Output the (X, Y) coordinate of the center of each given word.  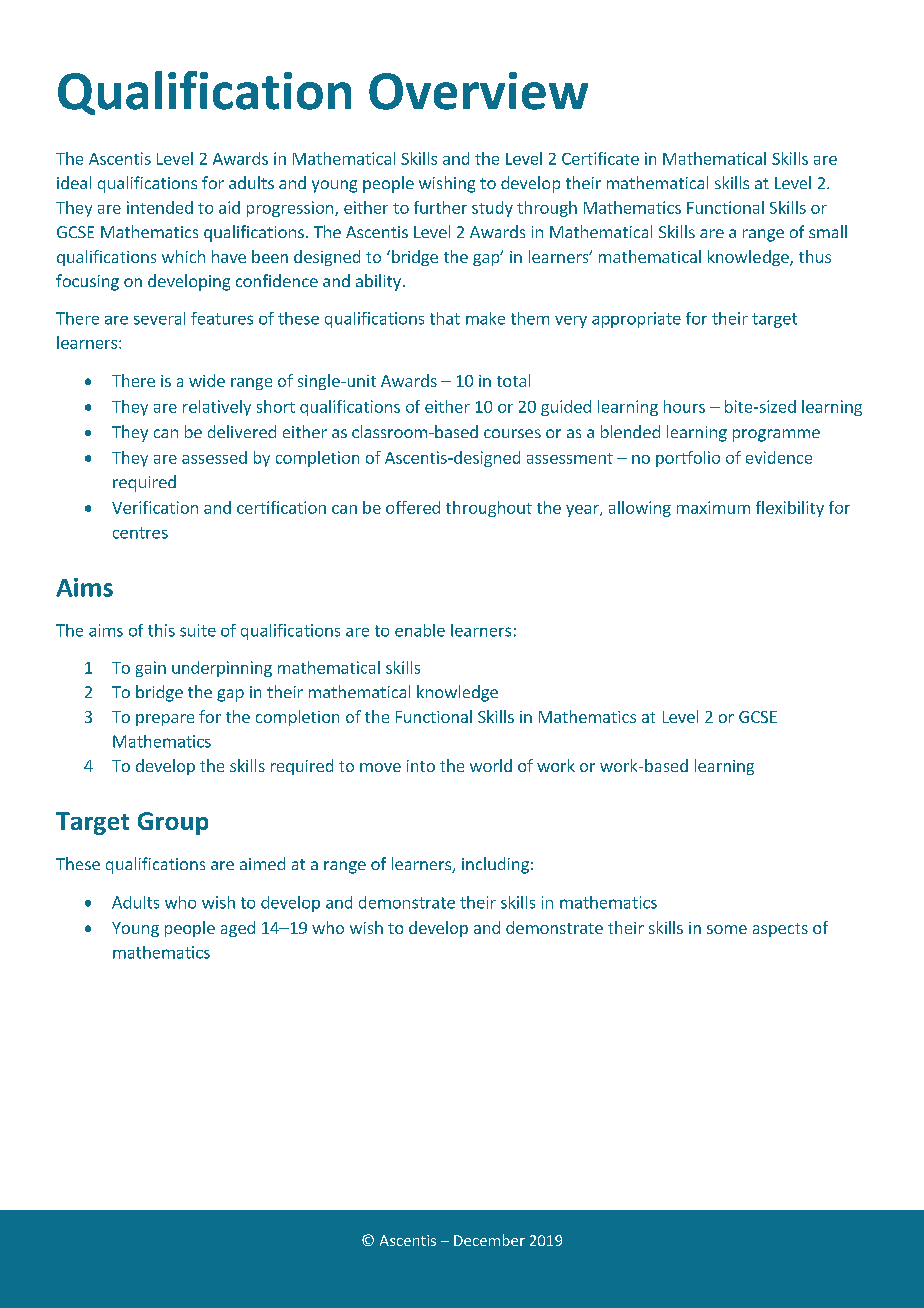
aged (238, 929)
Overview (478, 91)
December (489, 1240)
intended (160, 207)
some (727, 929)
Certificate (600, 158)
